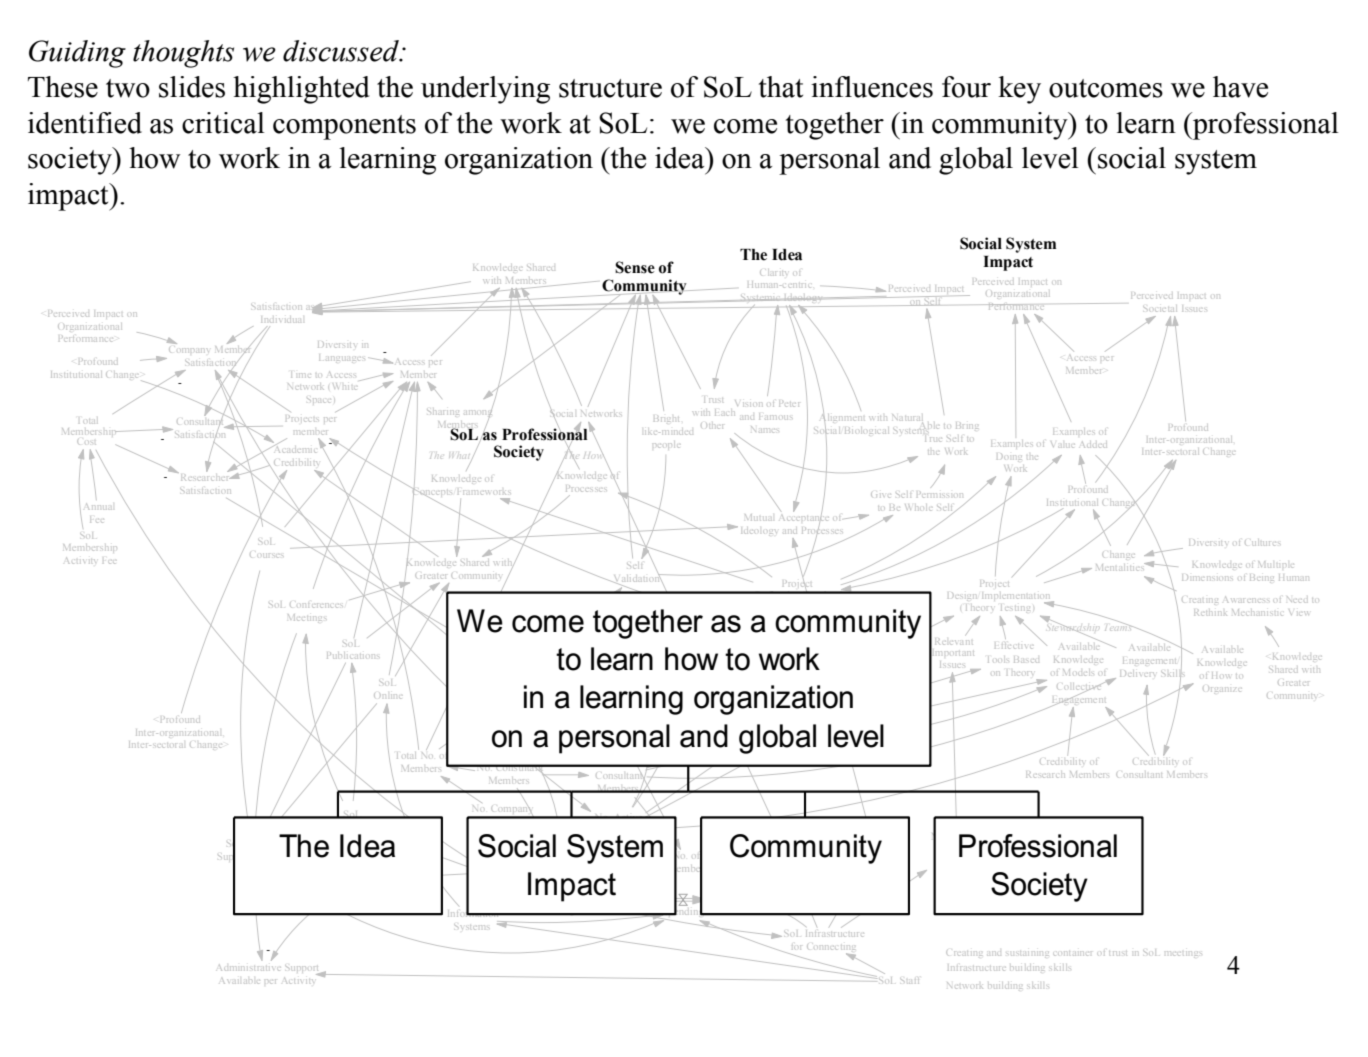 Image resolution: width=1368 pixels, height=1057 pixels. Describe the element at coordinates (758, 517) in the image. I see `Mutual` at that location.
